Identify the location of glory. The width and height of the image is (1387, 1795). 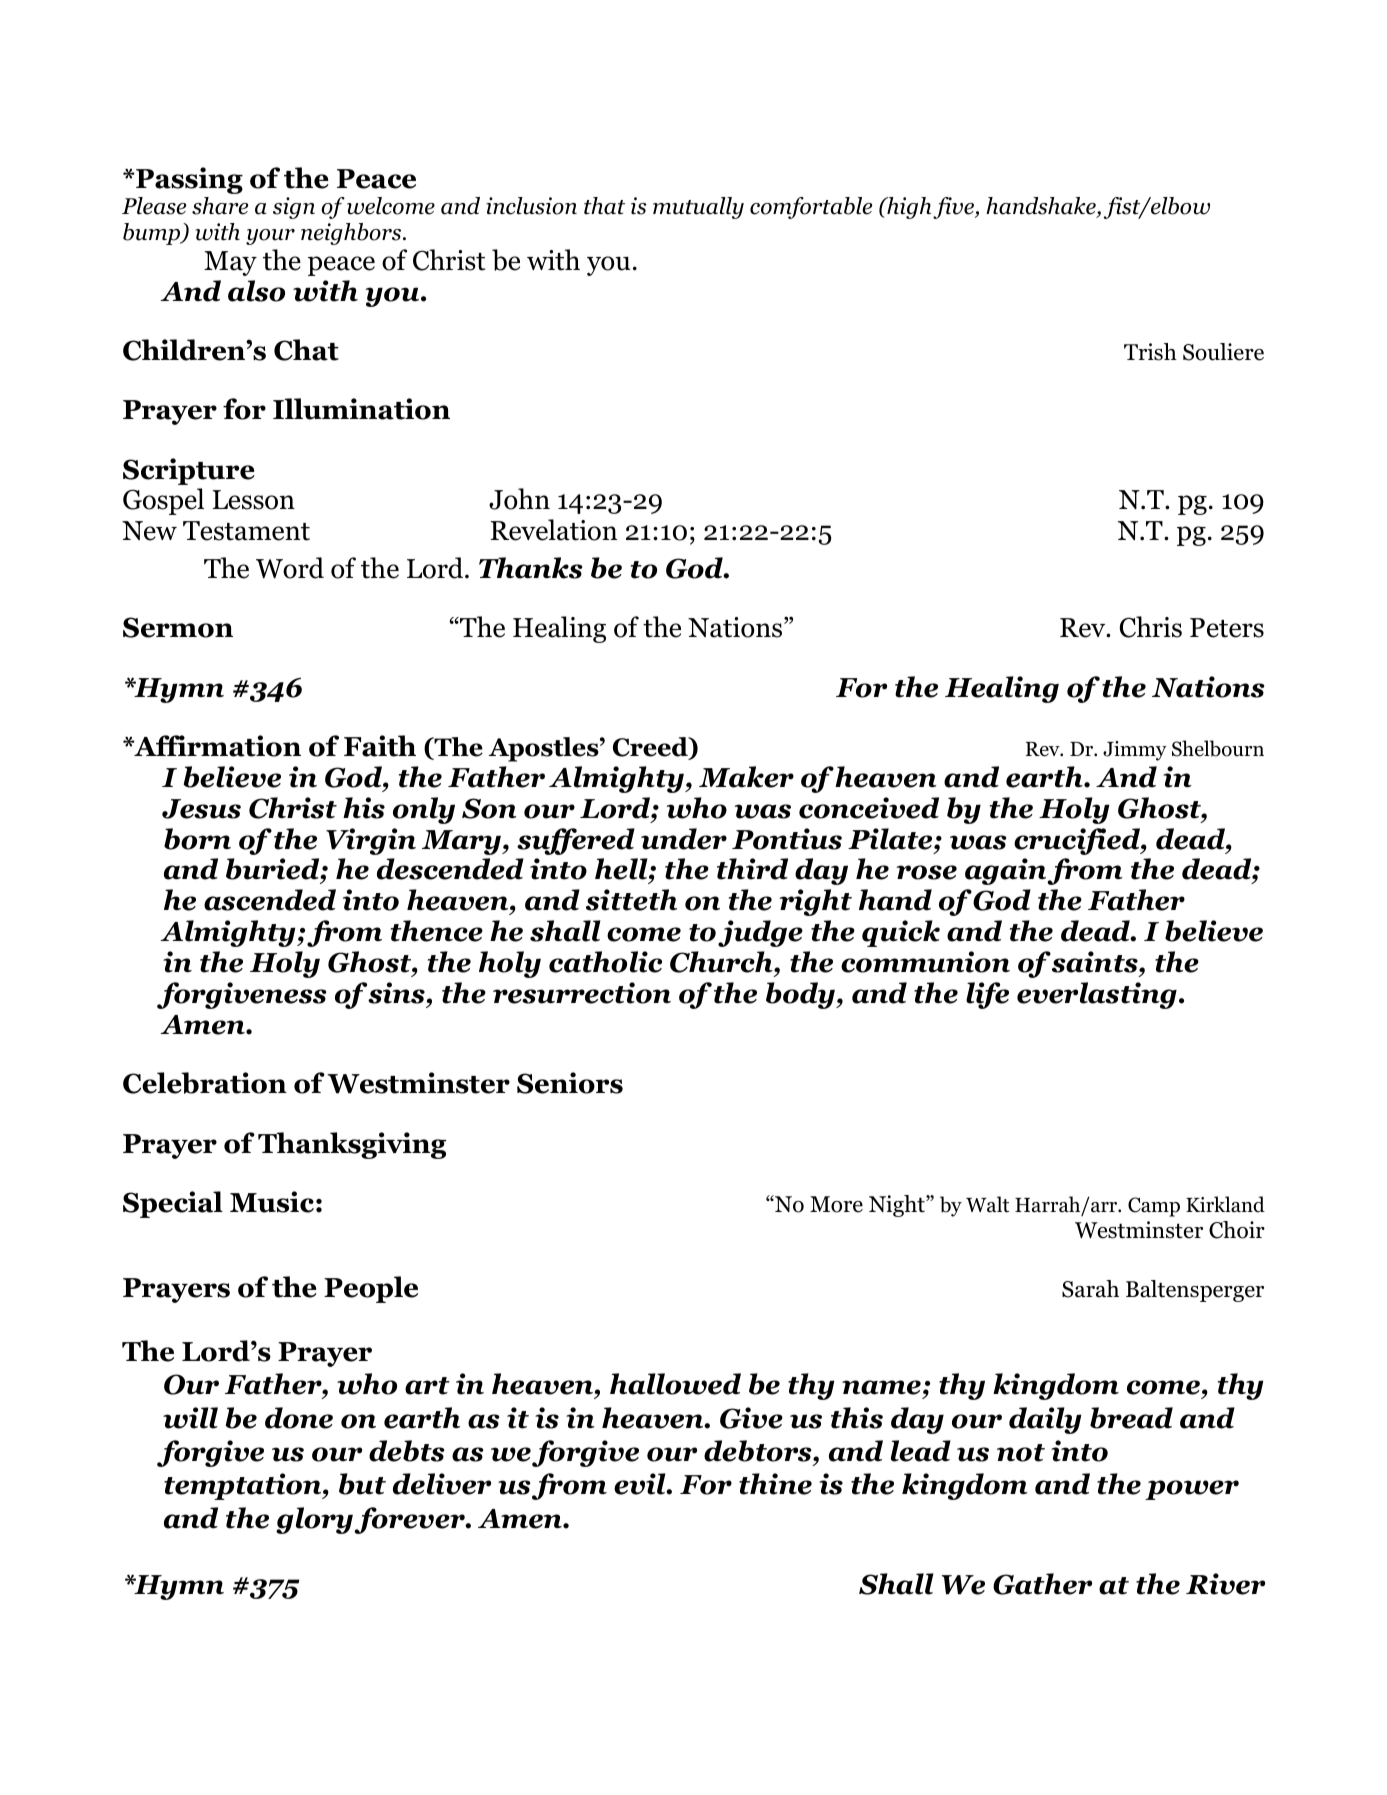
(315, 1520).
